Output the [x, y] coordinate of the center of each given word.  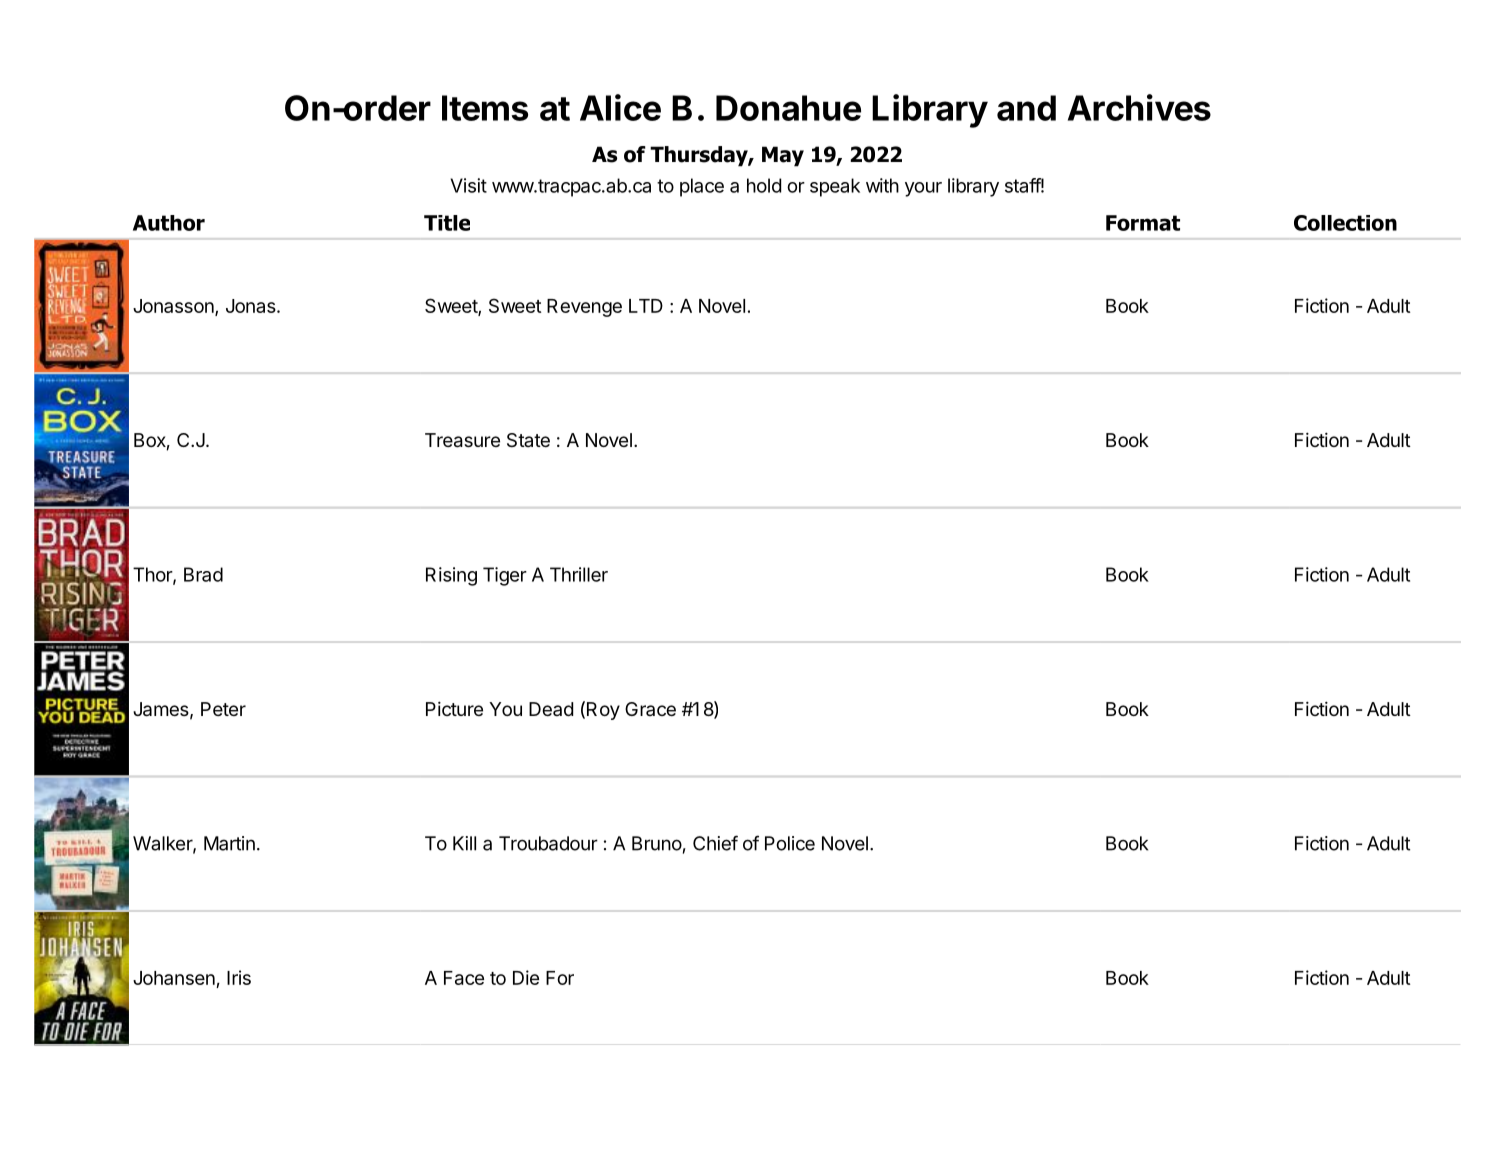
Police [790, 843]
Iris [239, 977]
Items [485, 108]
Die [526, 977]
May [783, 156]
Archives [1139, 107]
